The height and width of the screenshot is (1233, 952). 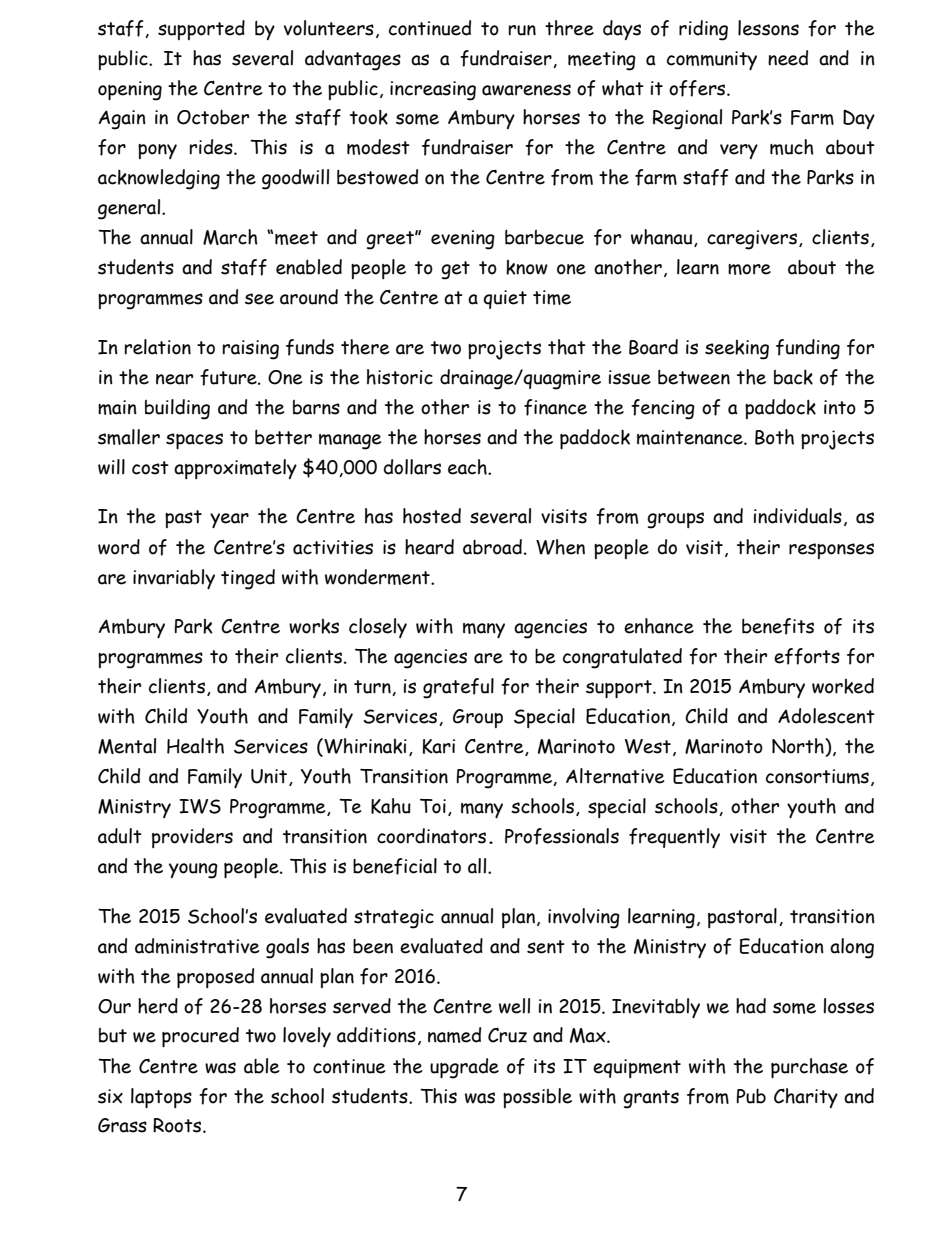 I want to click on upgrade, so click(x=464, y=1068).
